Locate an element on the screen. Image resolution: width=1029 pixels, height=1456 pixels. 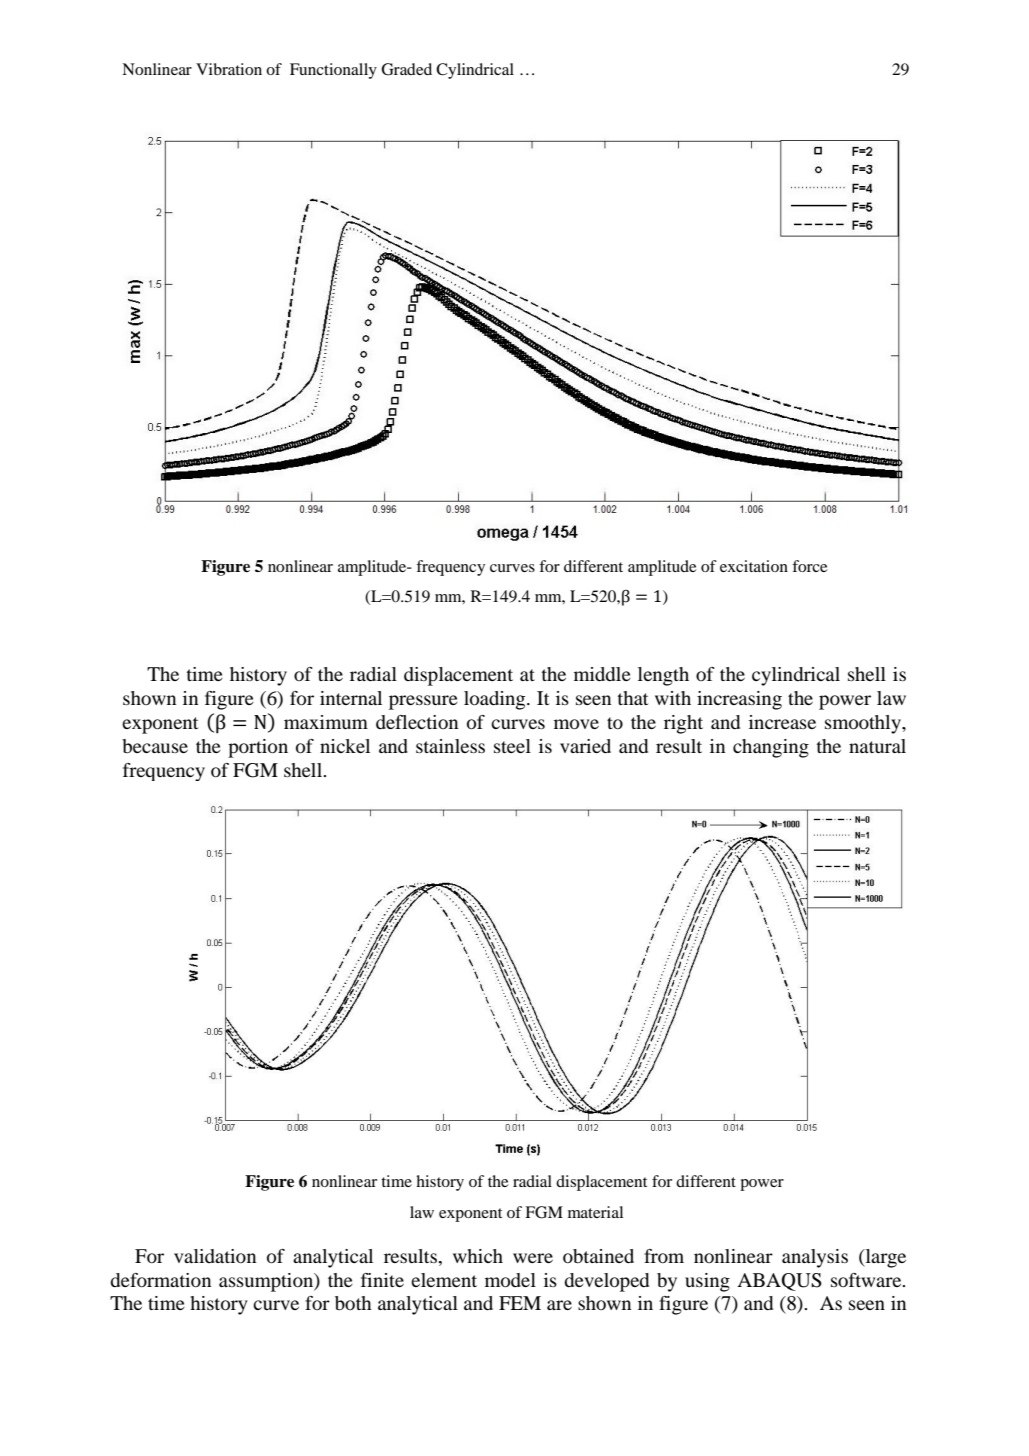
validation is located at coordinates (215, 1256).
